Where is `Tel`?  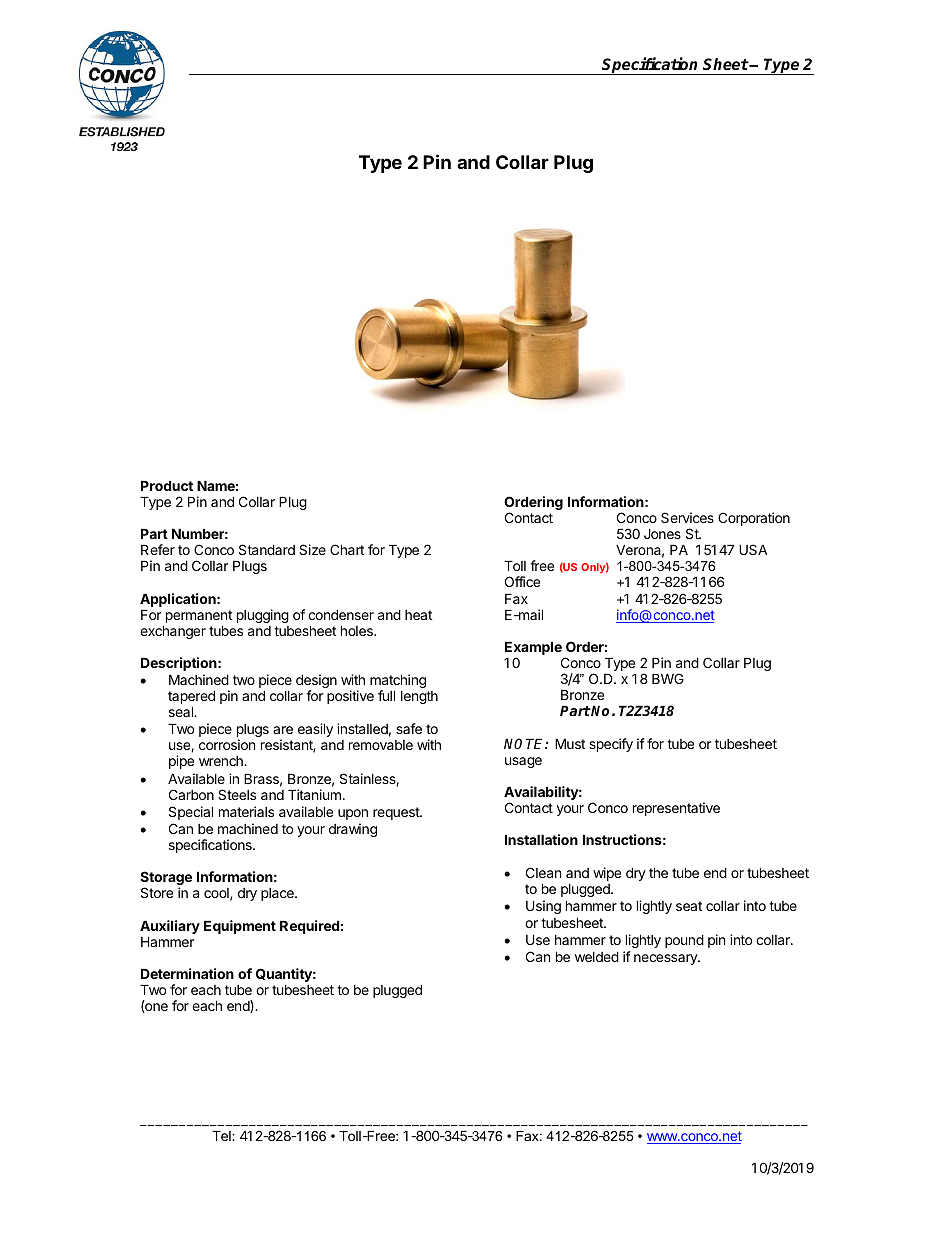 Tel is located at coordinates (222, 1135).
